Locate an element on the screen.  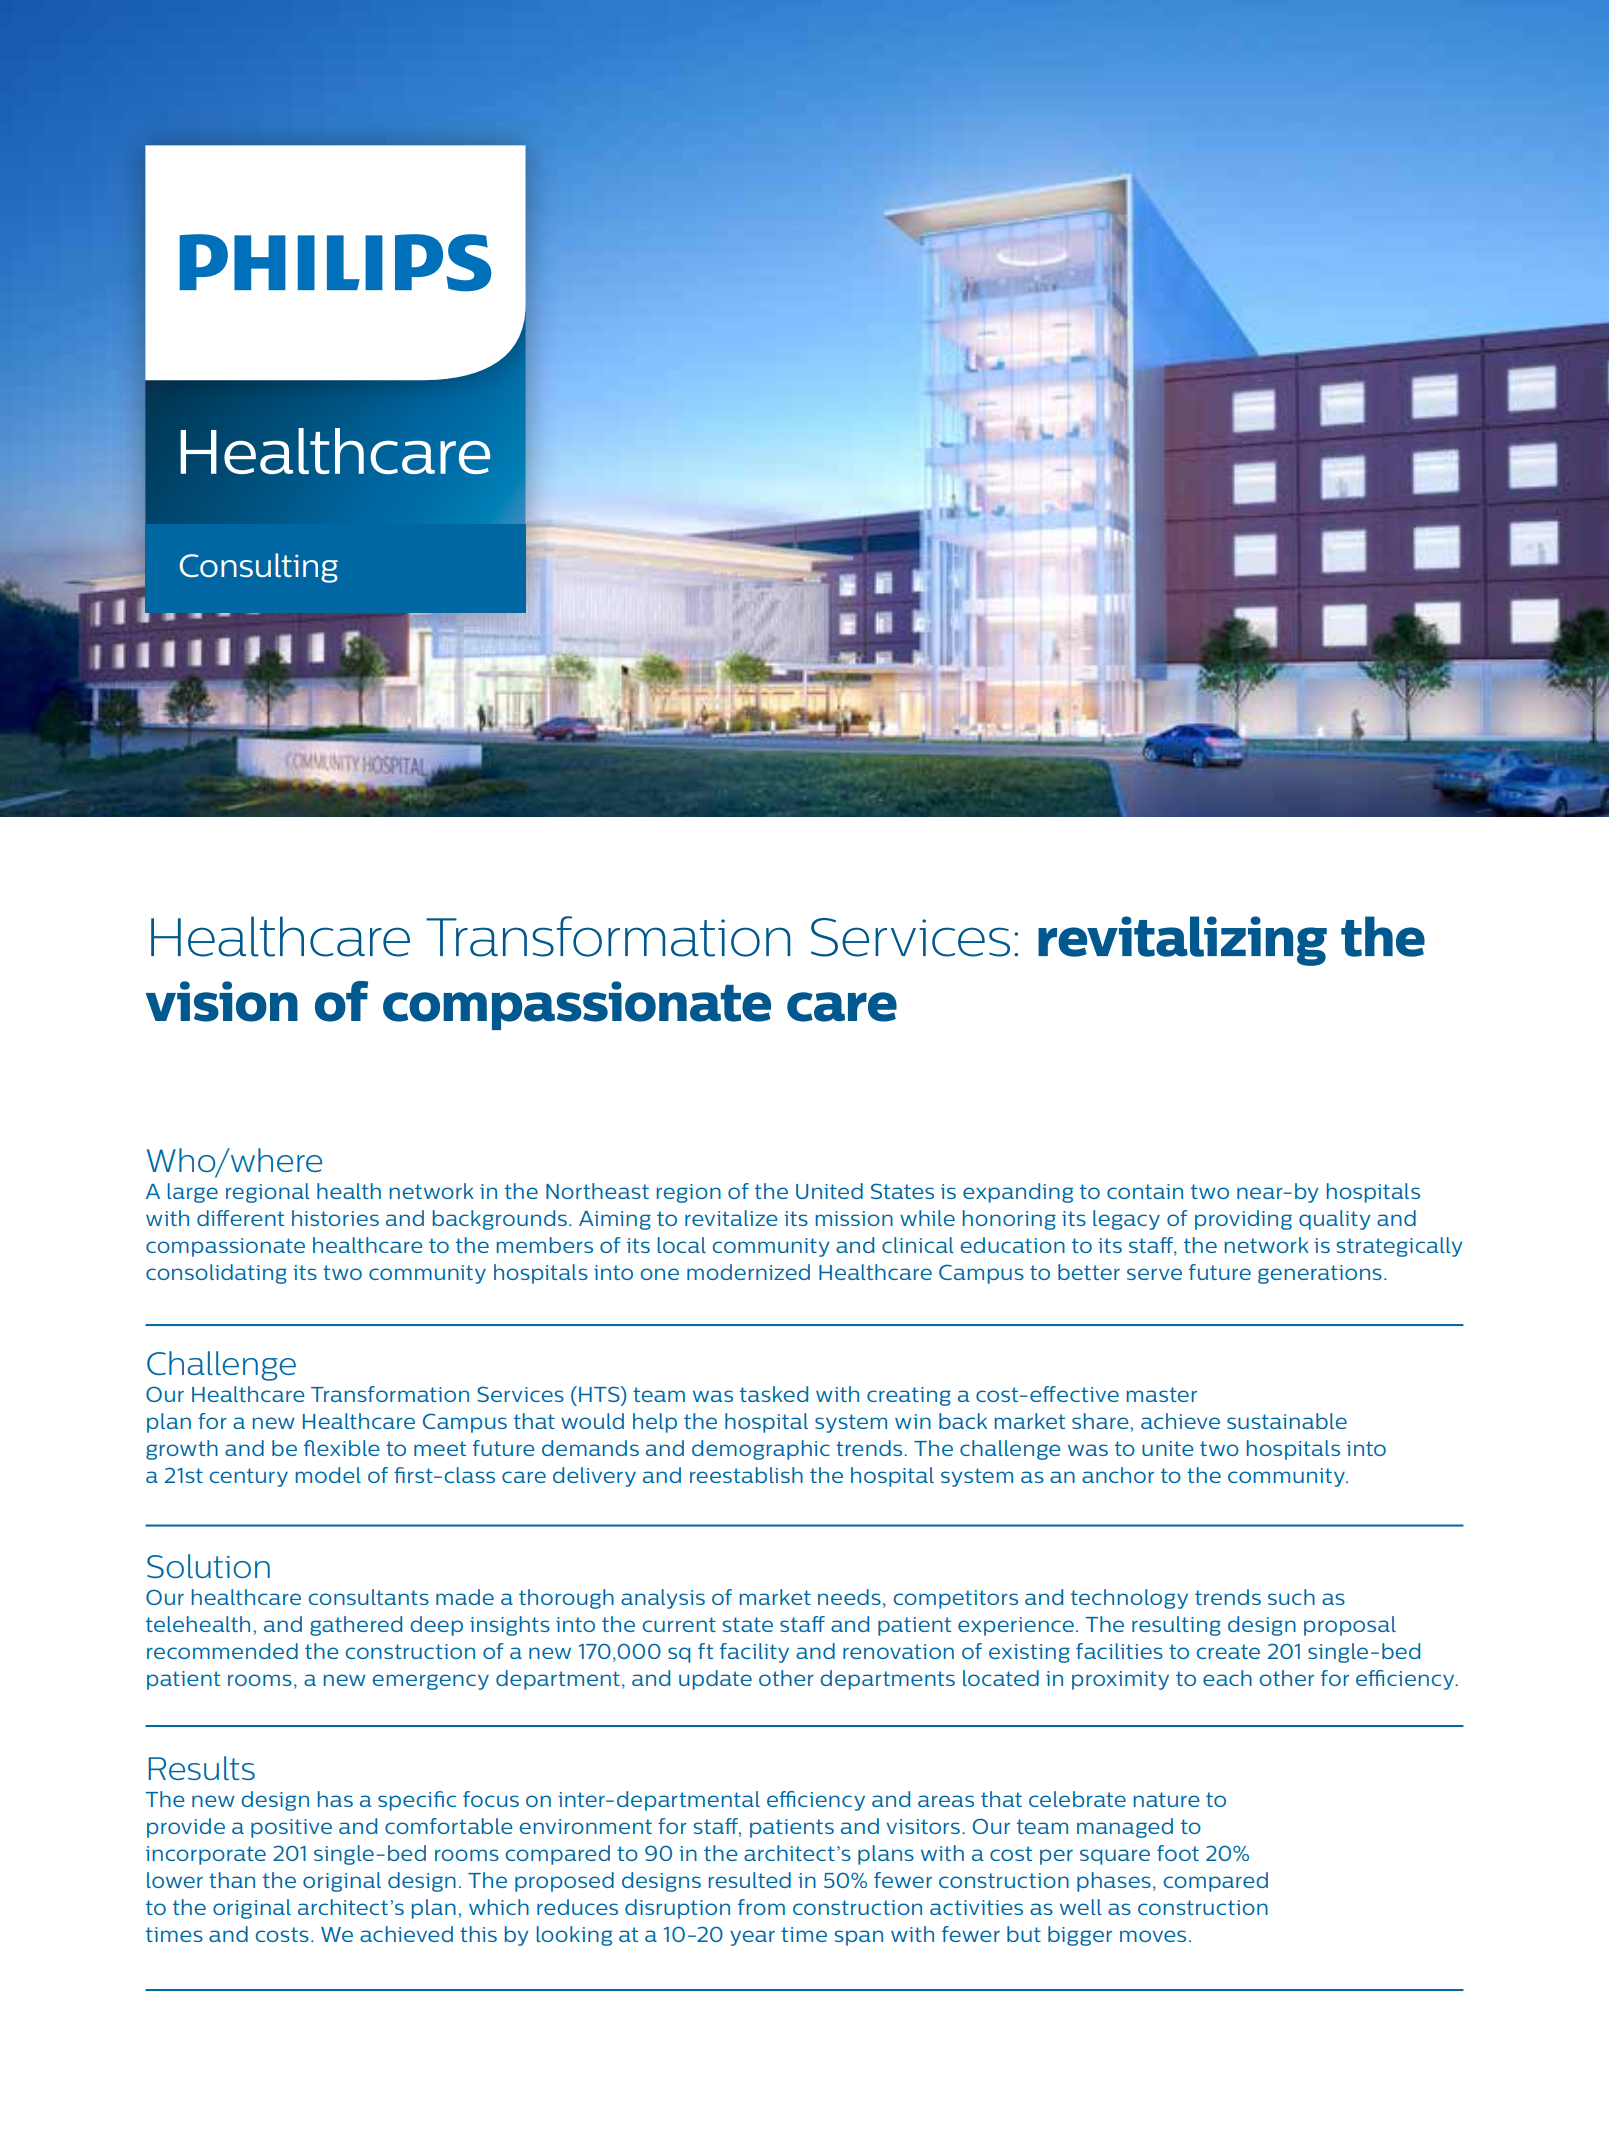
Consulting is located at coordinates (259, 568).
